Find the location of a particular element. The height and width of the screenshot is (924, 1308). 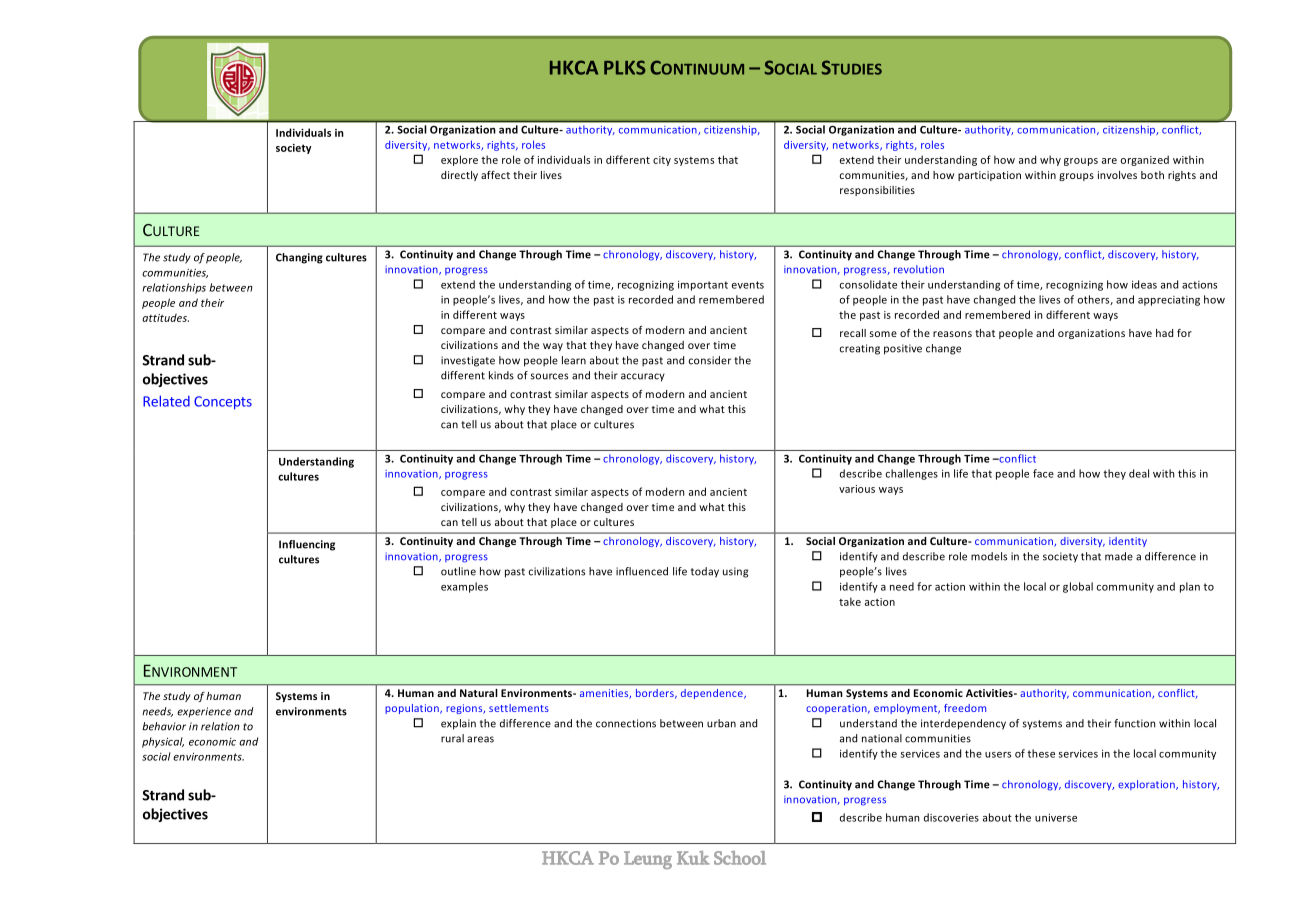

physical is located at coordinates (163, 742).
